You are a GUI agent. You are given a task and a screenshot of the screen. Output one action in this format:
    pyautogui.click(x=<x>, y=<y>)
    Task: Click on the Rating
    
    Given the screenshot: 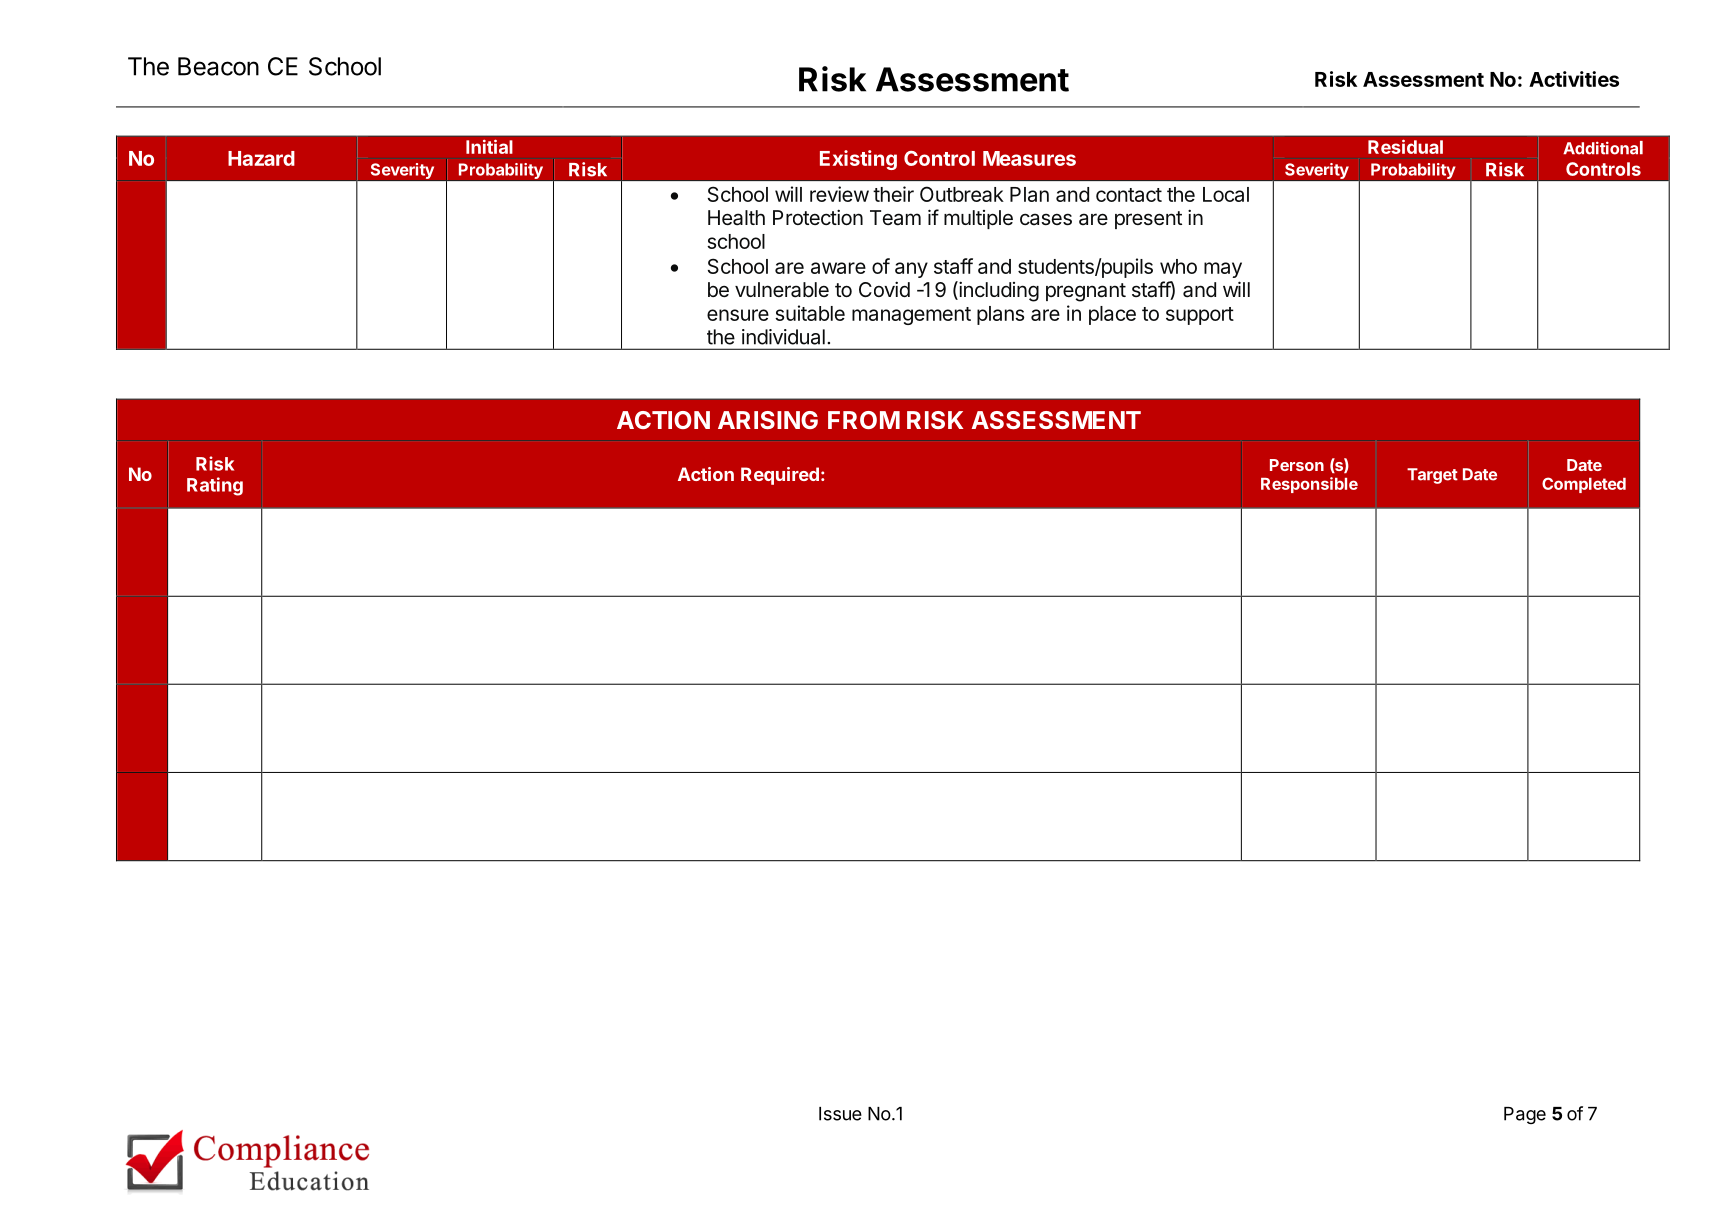 What is the action you would take?
    pyautogui.click(x=215, y=486)
